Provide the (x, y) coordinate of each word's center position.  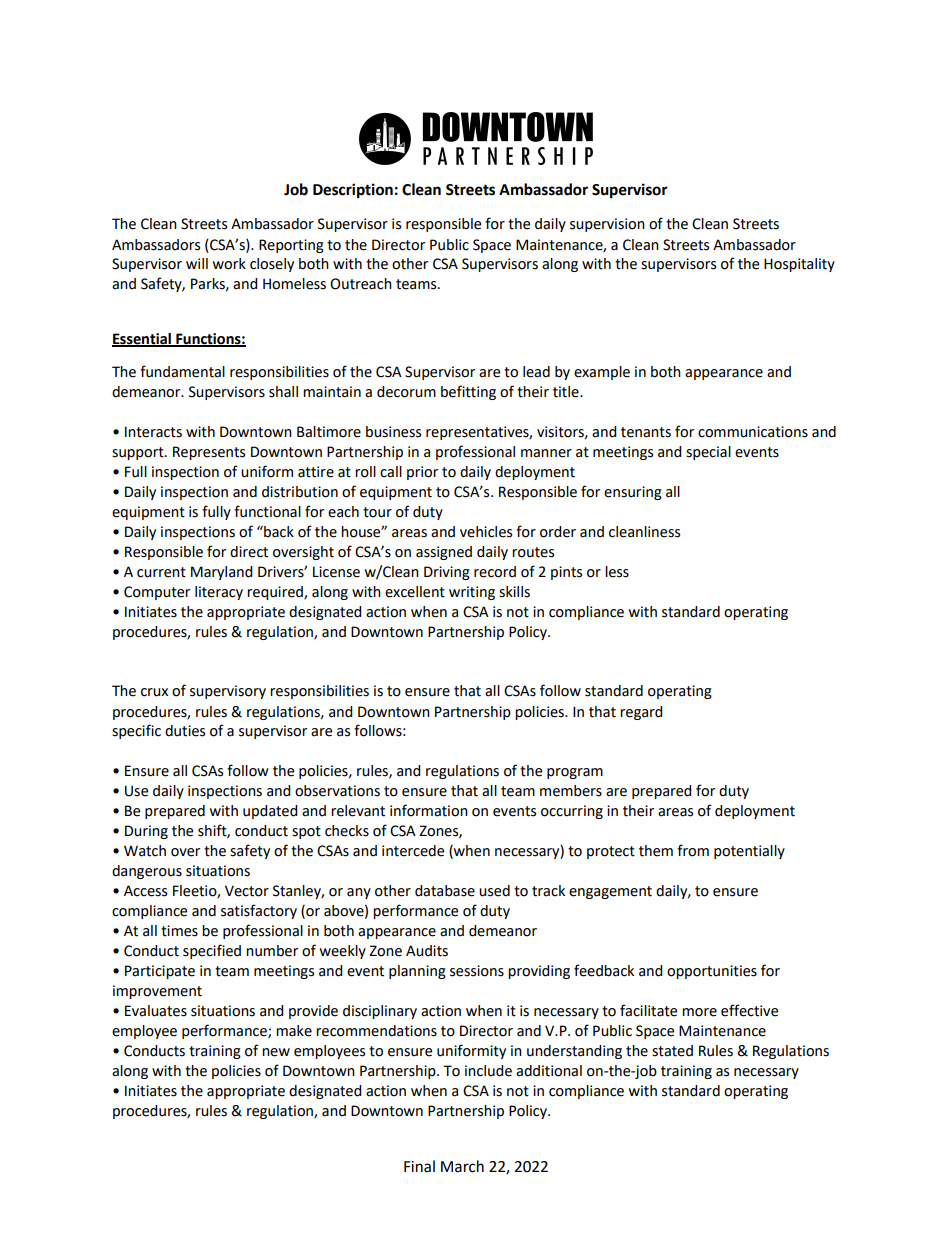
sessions (477, 971)
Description (353, 191)
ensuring (633, 493)
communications (753, 432)
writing (472, 593)
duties (185, 731)
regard (641, 713)
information (429, 810)
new (276, 1052)
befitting (468, 392)
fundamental (182, 371)
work (229, 264)
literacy (219, 593)
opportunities (712, 972)
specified (212, 951)
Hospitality (799, 265)
